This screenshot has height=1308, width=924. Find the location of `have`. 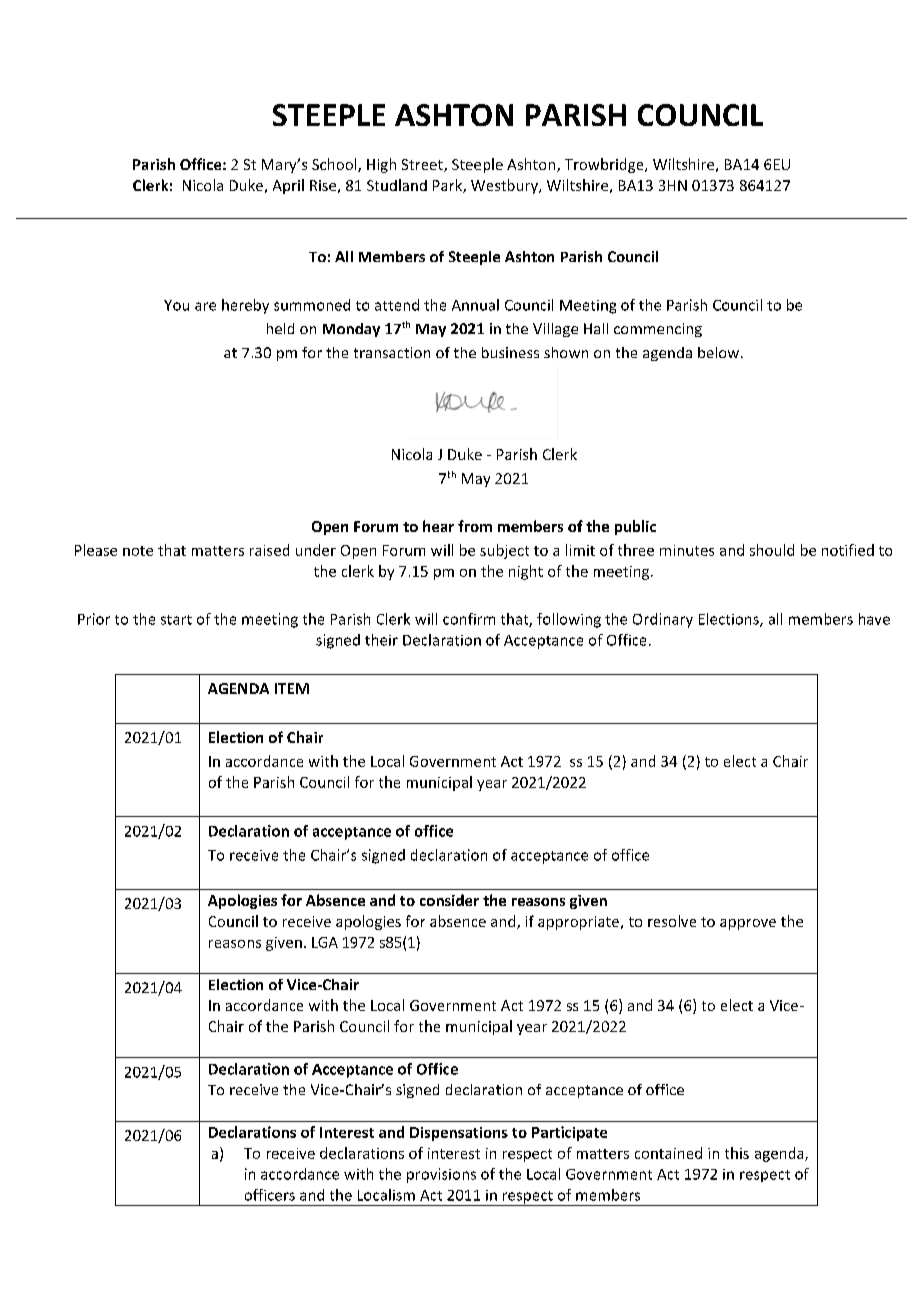

have is located at coordinates (874, 619).
